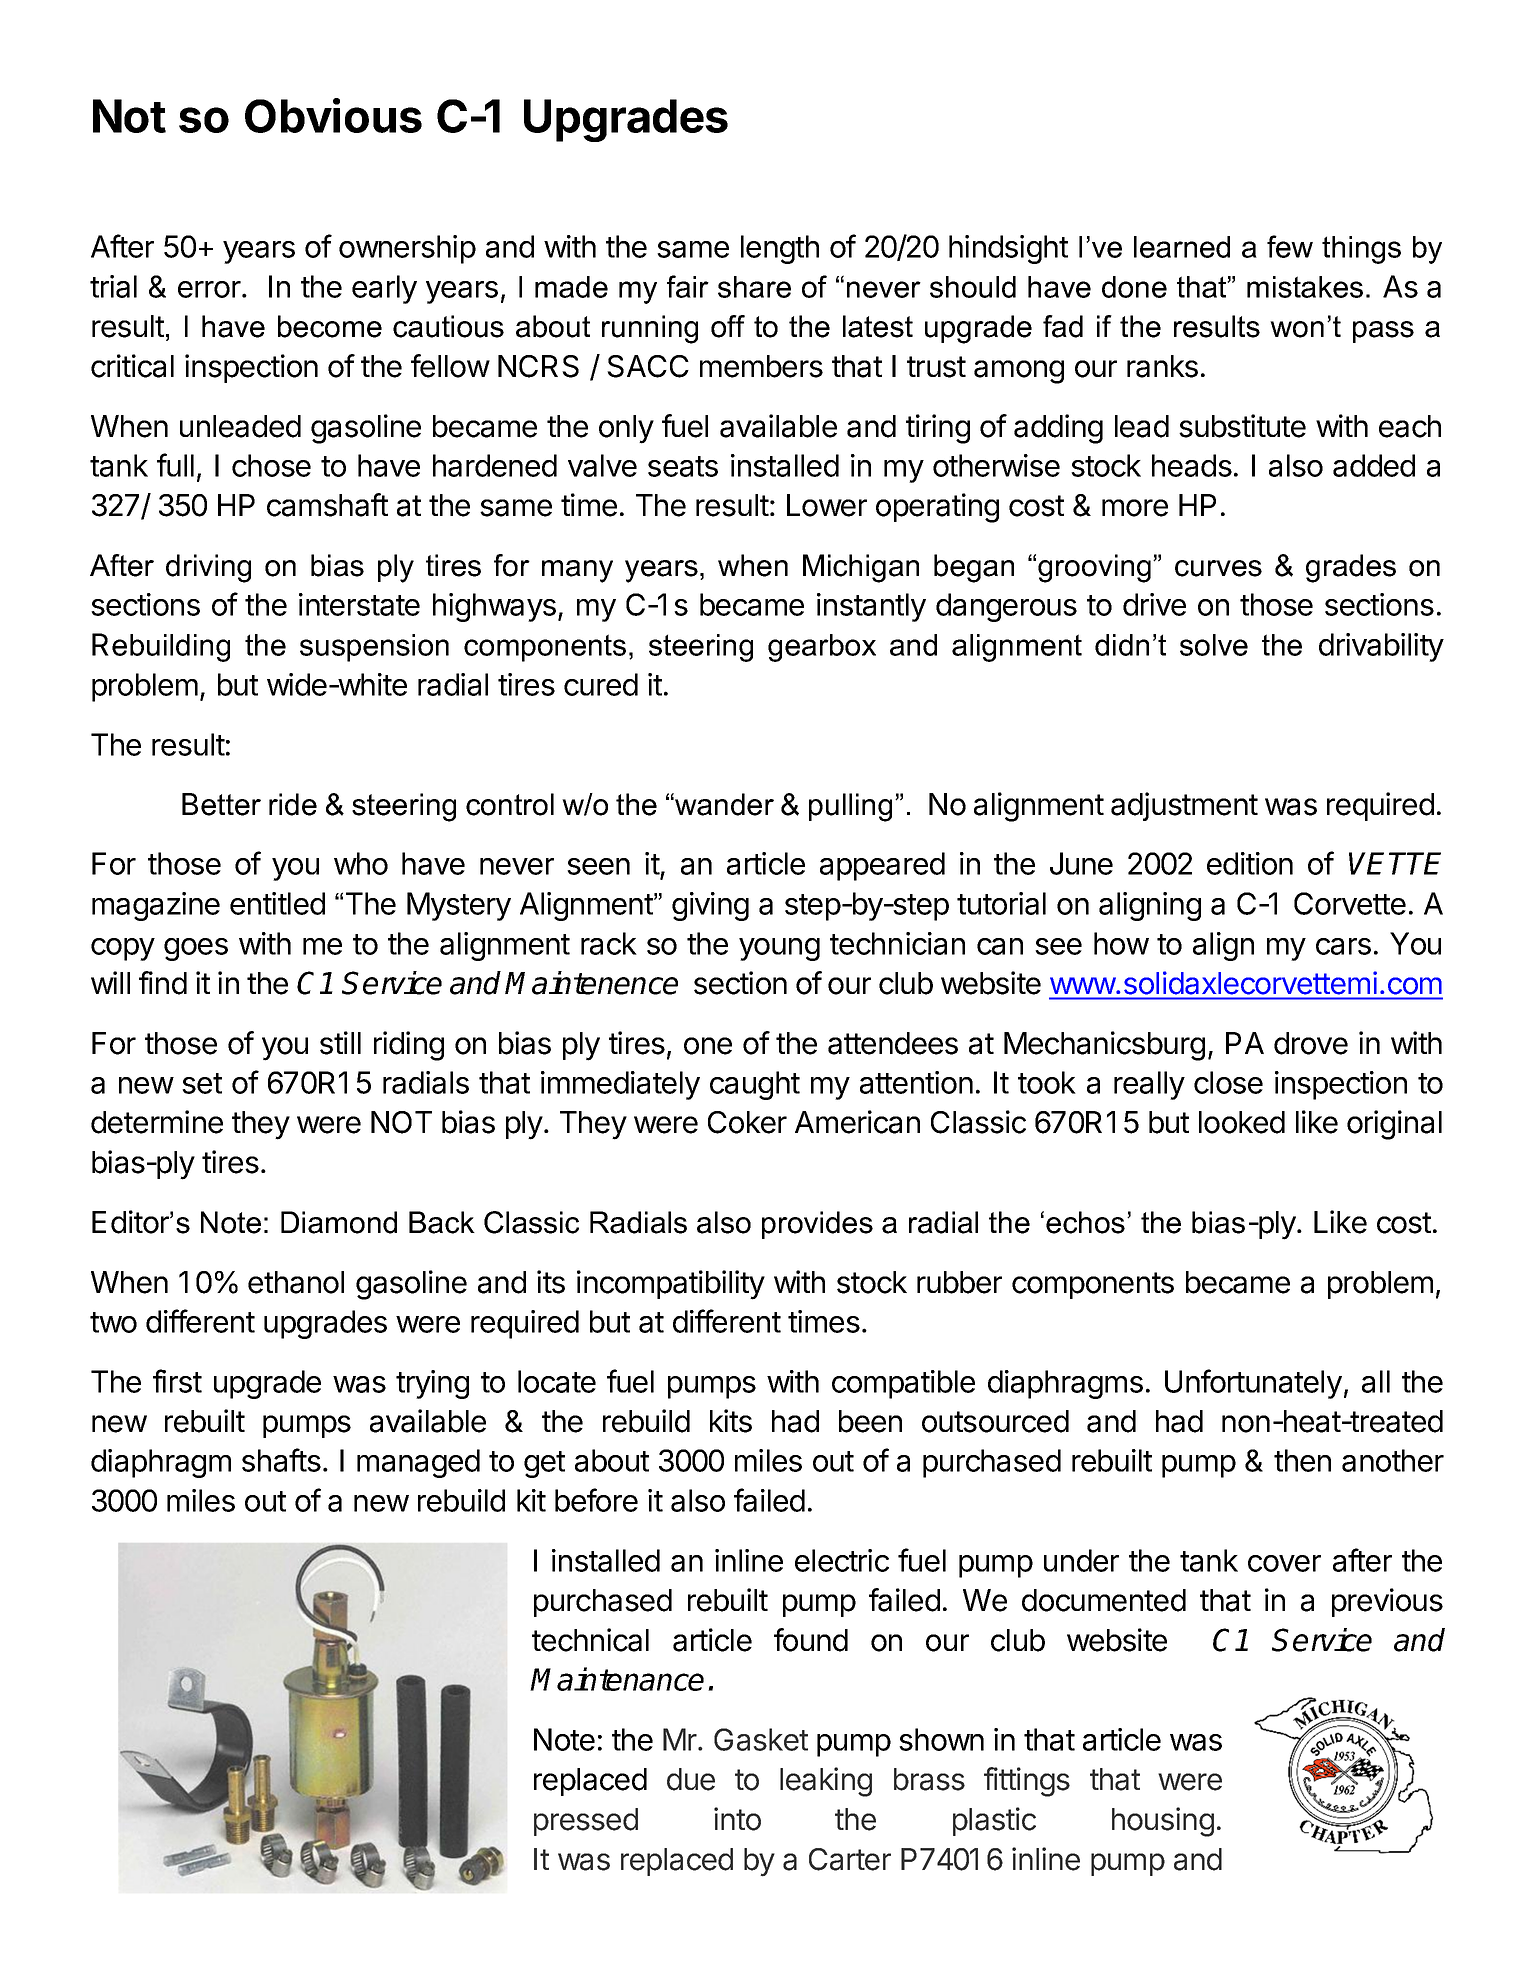 This document has height=1984, width=1533. I want to click on drove, so click(1311, 1043).
